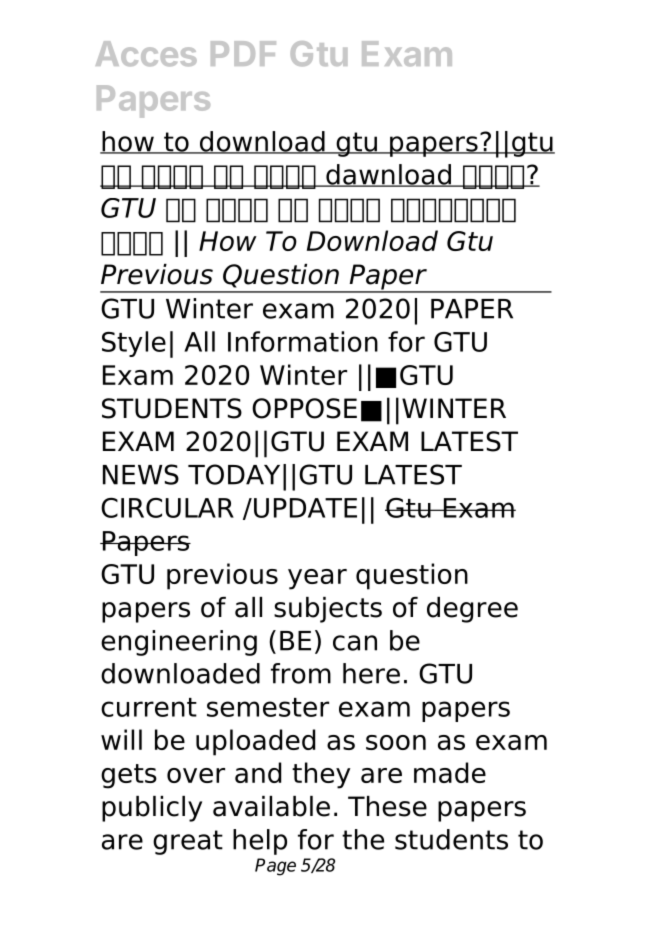 The image size is (658, 928). Describe the element at coordinates (141, 474) in the screenshot. I see `NEWS` at that location.
